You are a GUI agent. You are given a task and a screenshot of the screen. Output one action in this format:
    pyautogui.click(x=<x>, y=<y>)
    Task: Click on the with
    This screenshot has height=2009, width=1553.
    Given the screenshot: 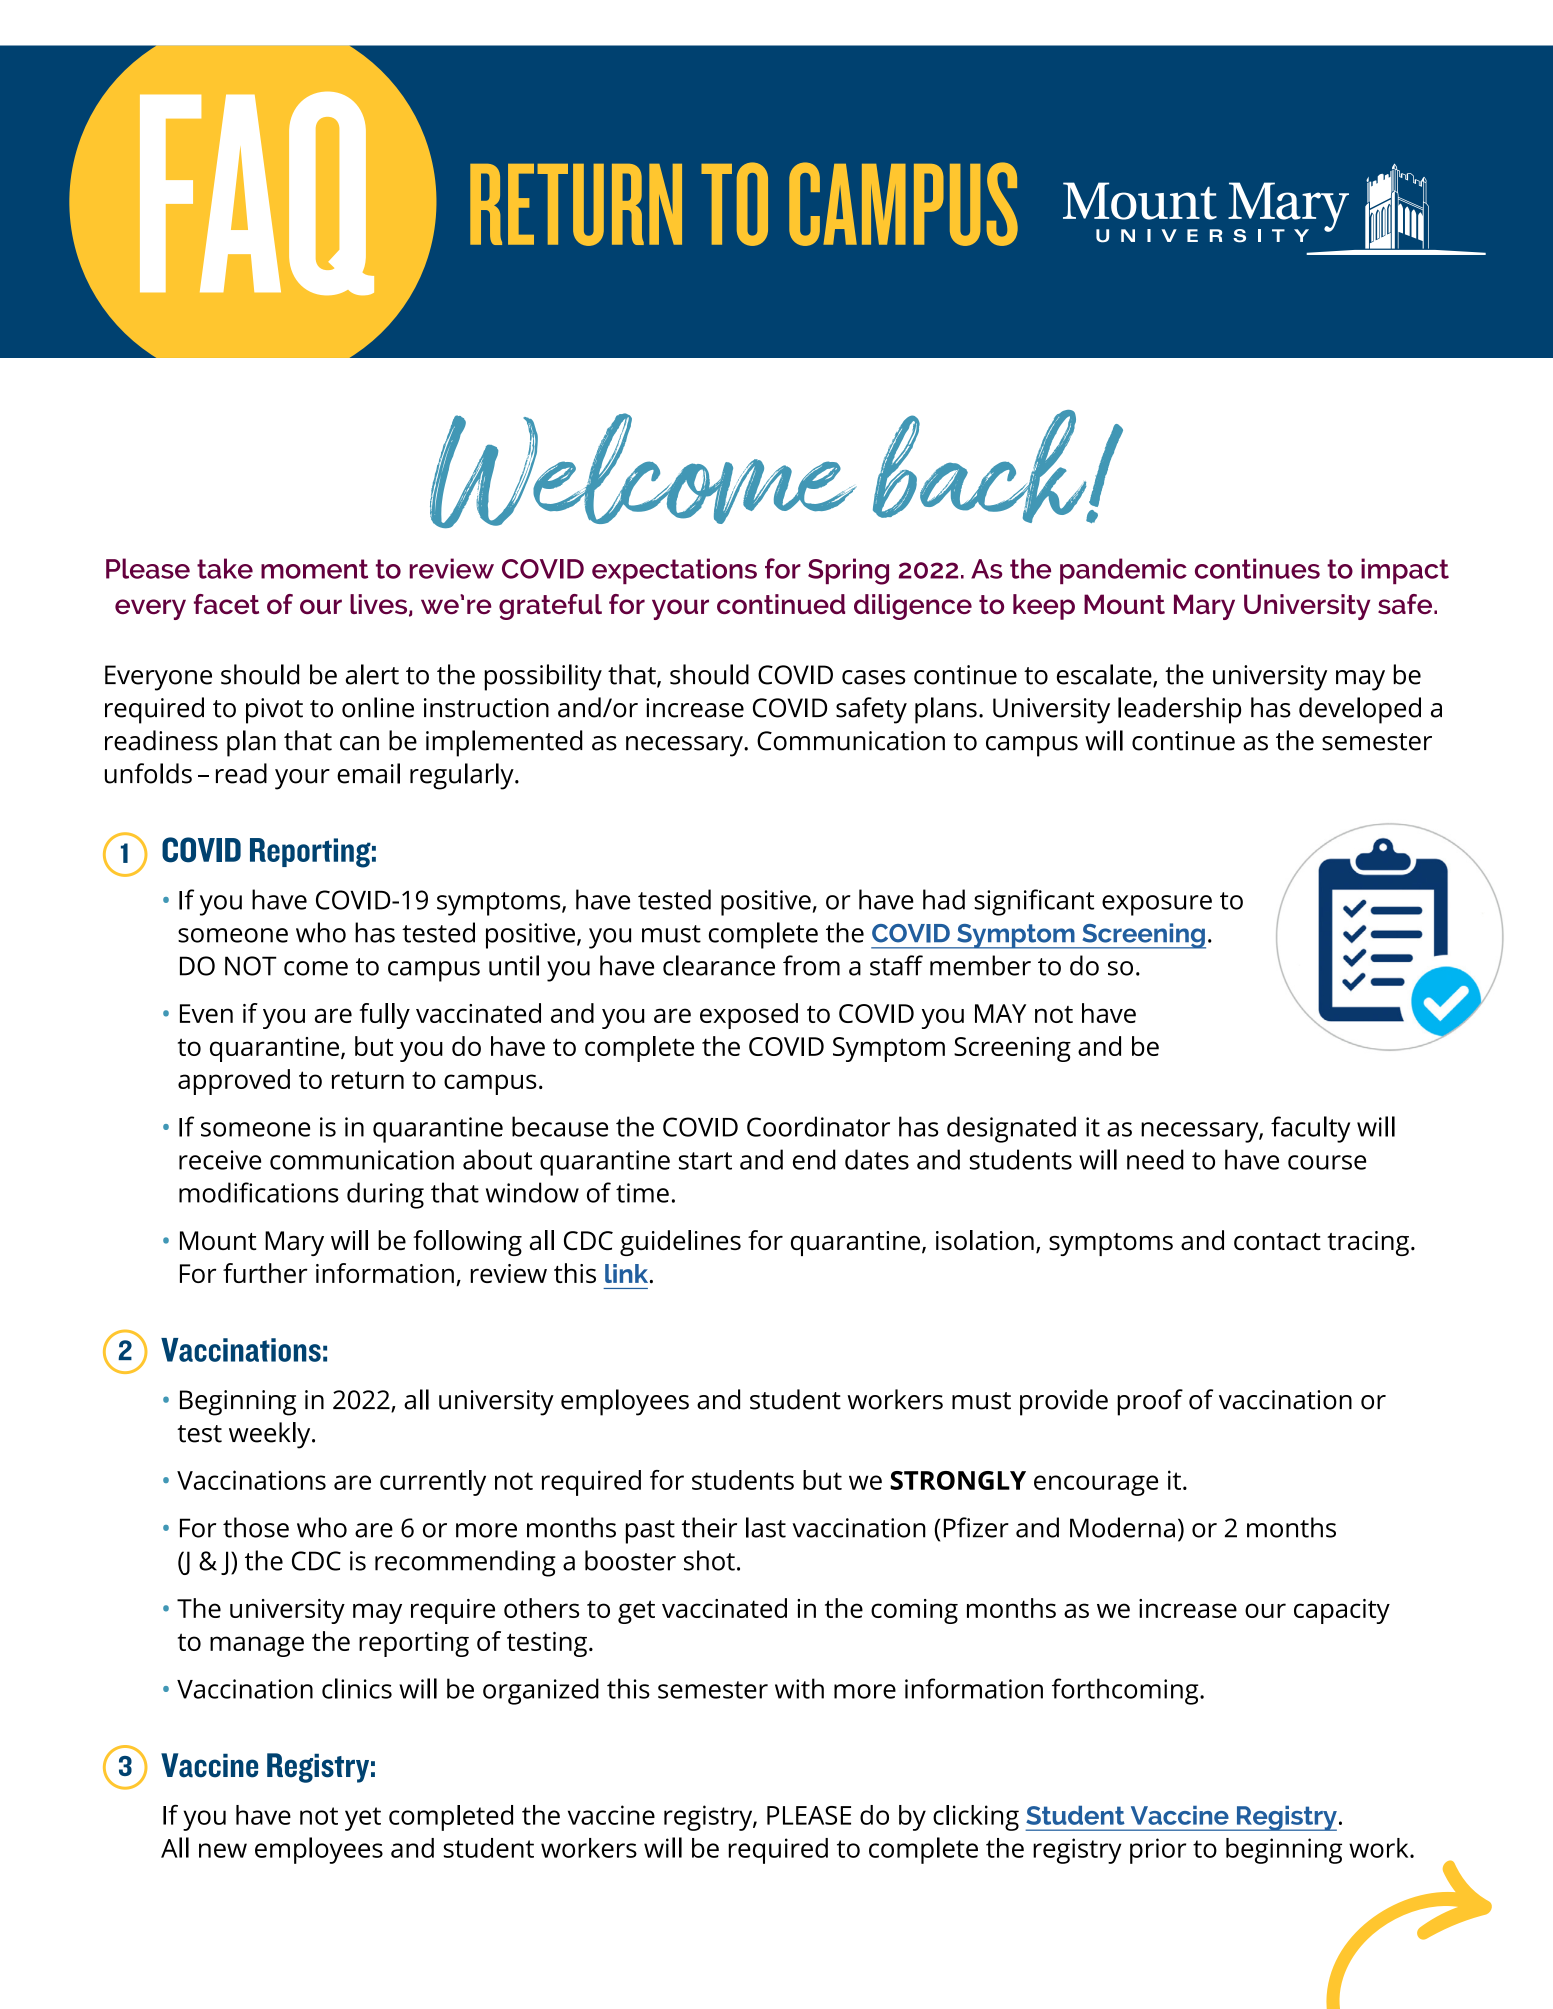 What is the action you would take?
    pyautogui.click(x=799, y=1688)
